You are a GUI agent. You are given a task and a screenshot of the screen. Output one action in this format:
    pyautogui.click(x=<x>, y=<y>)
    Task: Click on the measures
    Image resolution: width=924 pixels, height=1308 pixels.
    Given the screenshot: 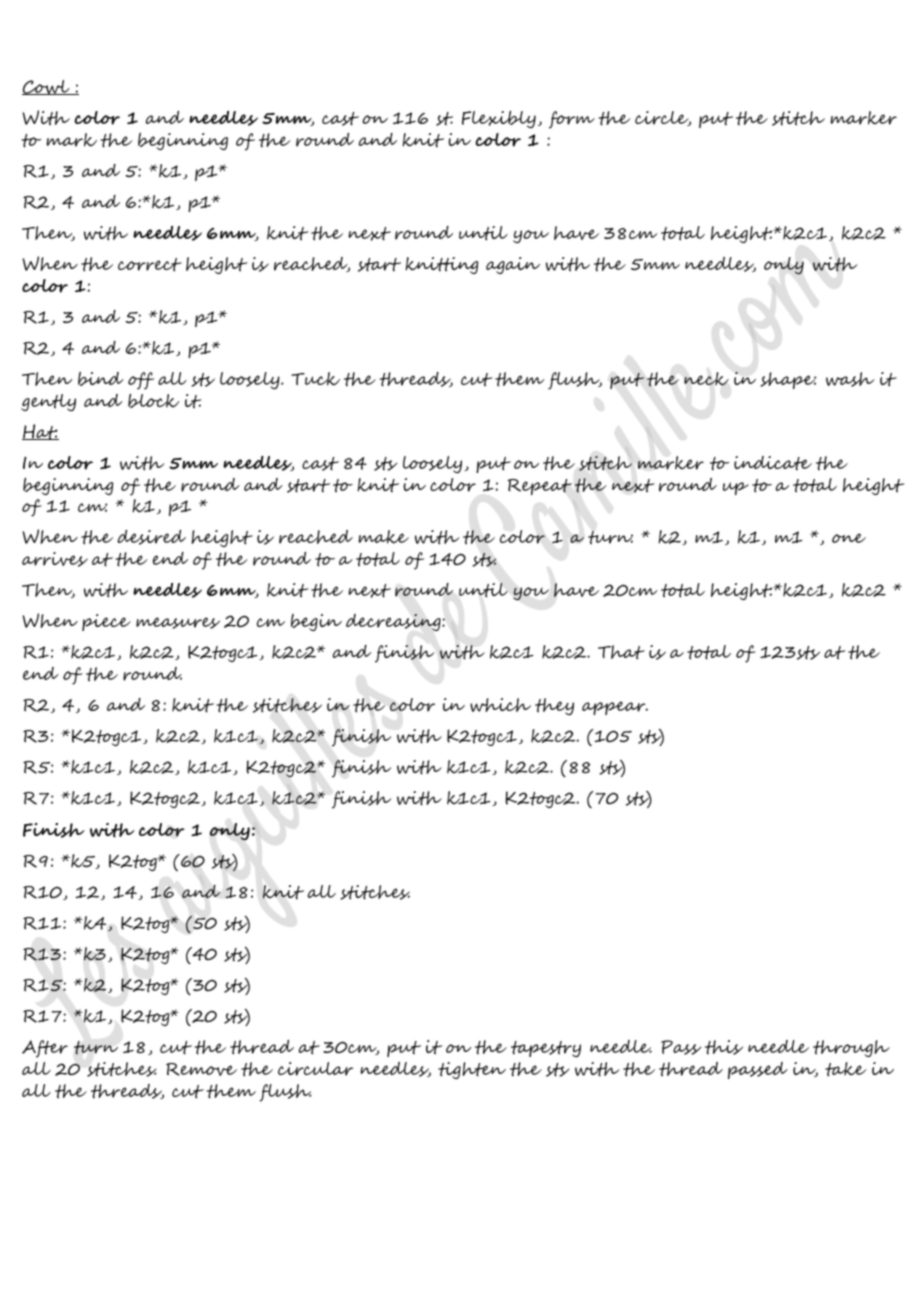 What is the action you would take?
    pyautogui.click(x=178, y=623)
